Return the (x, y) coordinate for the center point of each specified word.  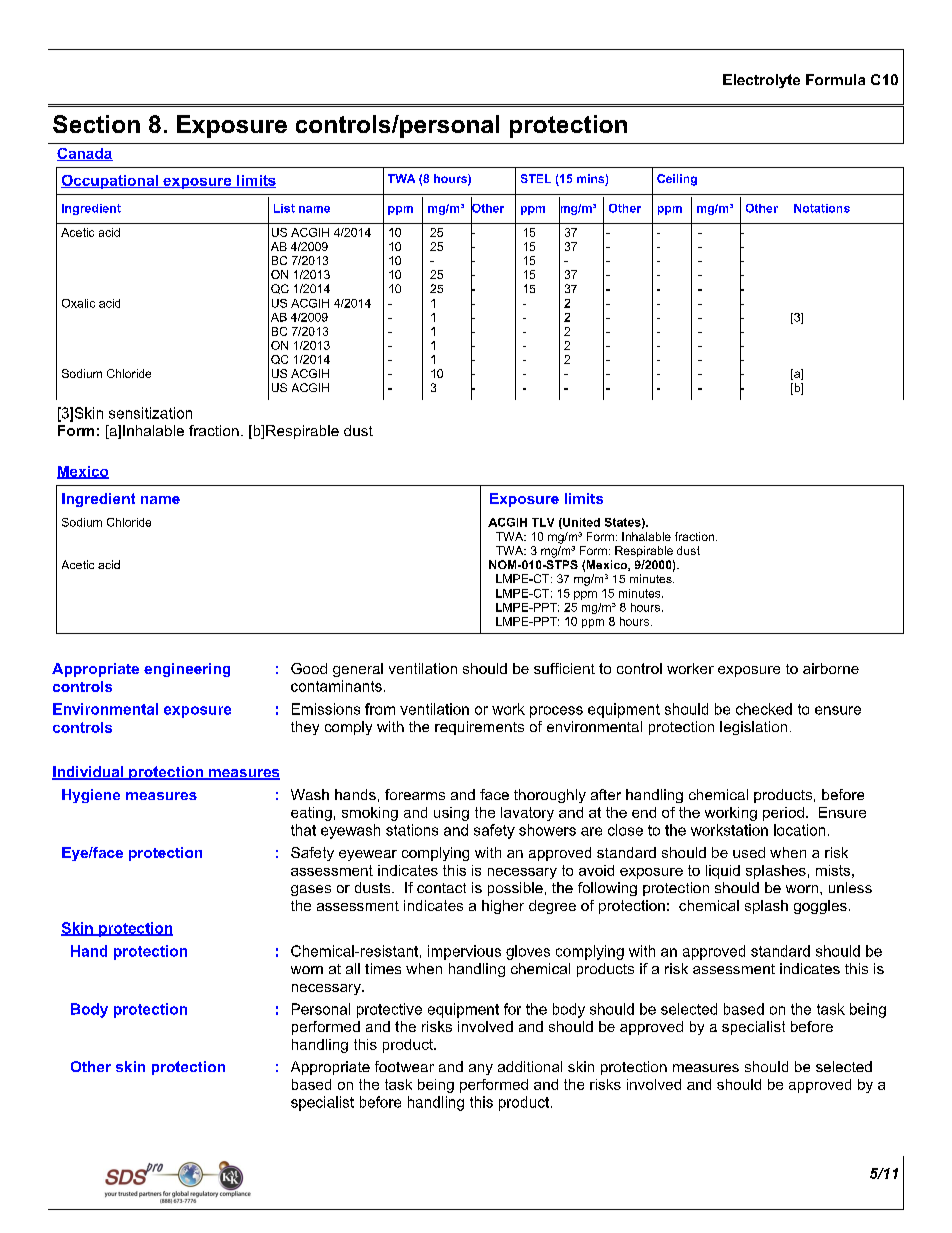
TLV (543, 522)
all (353, 968)
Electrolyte (761, 81)
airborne (831, 668)
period (783, 814)
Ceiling (677, 180)
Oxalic (78, 303)
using (451, 814)
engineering (187, 670)
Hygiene (91, 796)
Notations (822, 208)
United (580, 523)
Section (96, 124)
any (481, 1069)
